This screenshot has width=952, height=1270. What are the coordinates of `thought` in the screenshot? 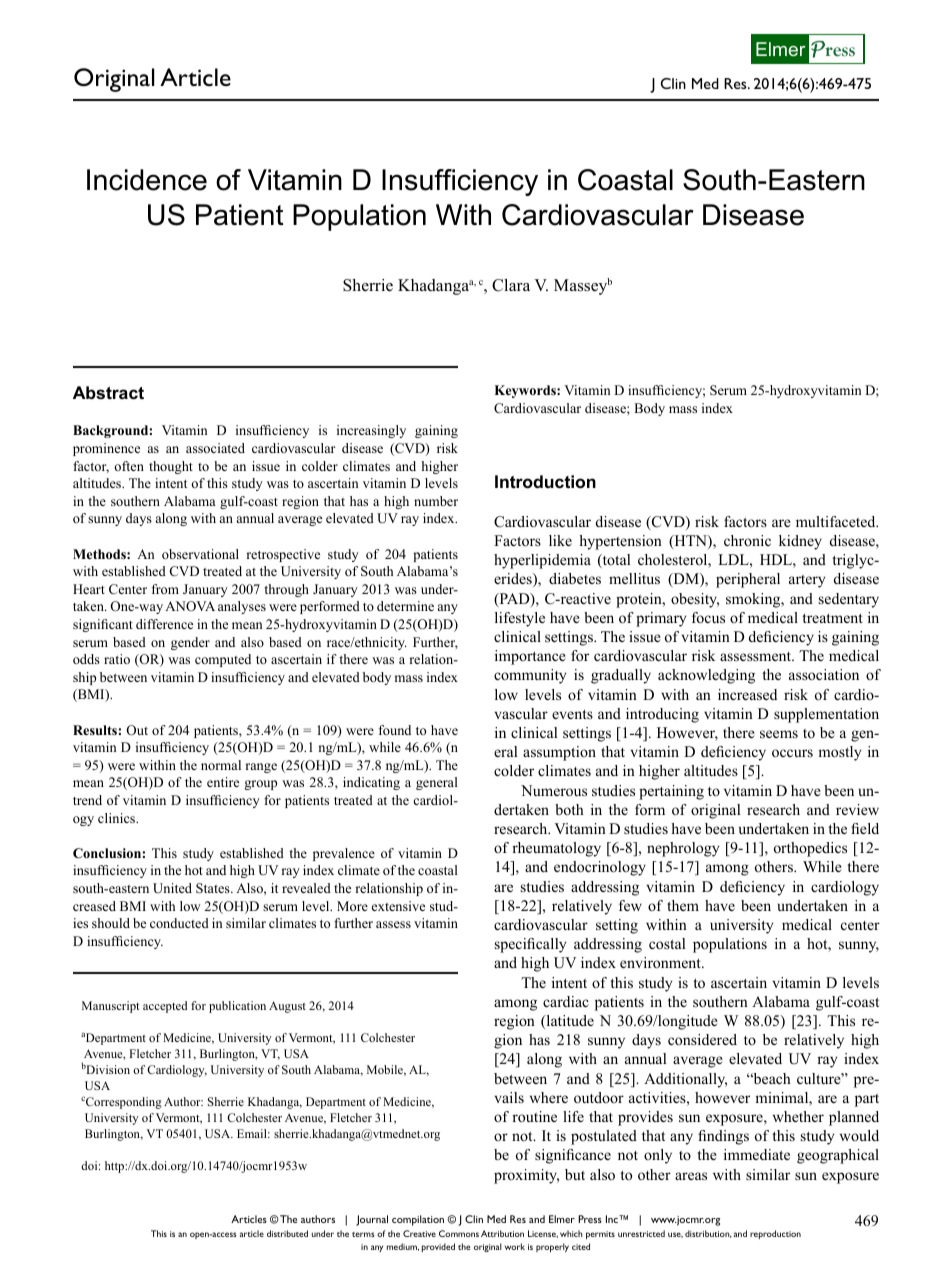 It's located at (171, 467).
